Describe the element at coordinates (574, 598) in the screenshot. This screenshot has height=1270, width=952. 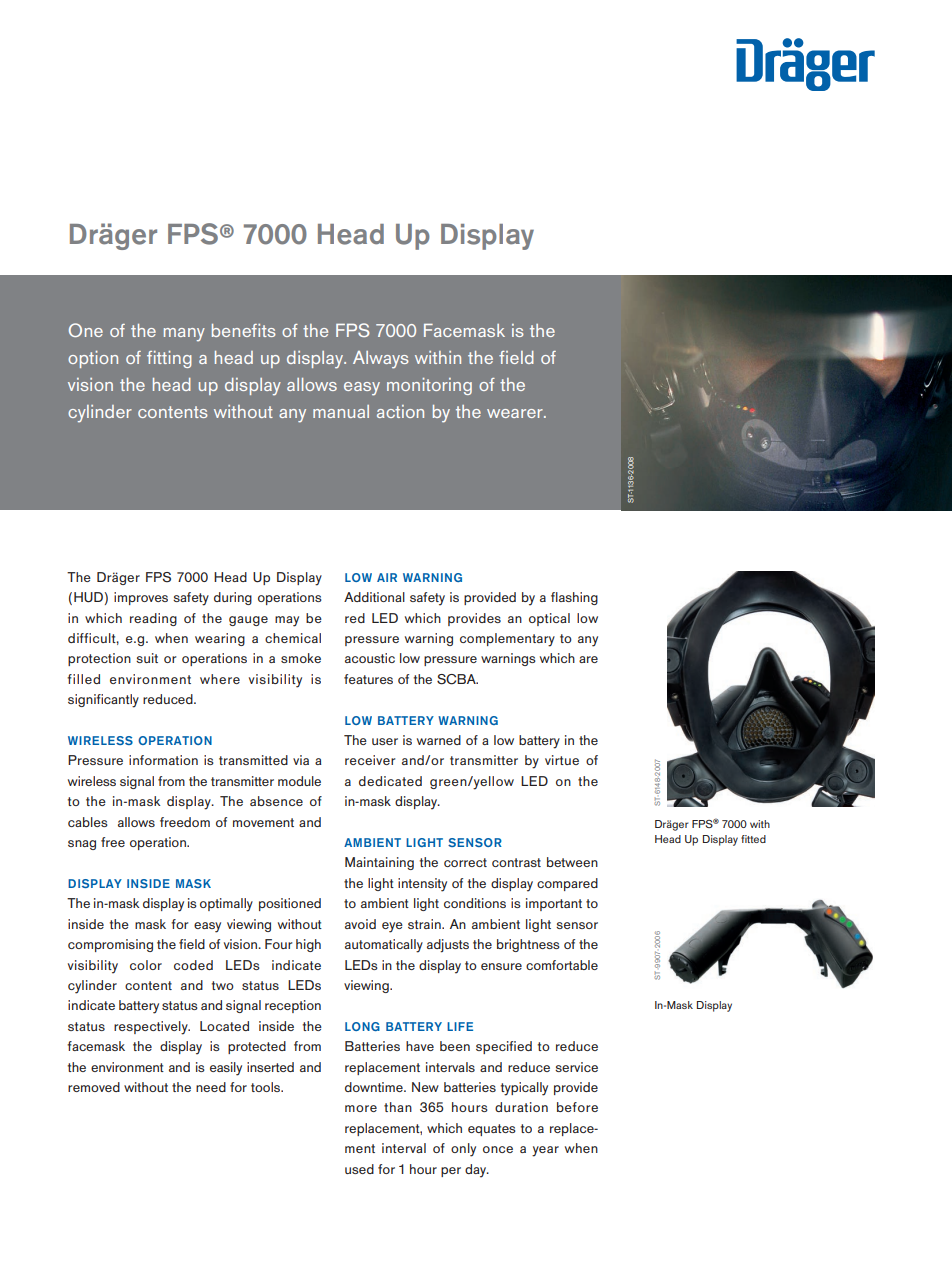
I see `flashing` at that location.
